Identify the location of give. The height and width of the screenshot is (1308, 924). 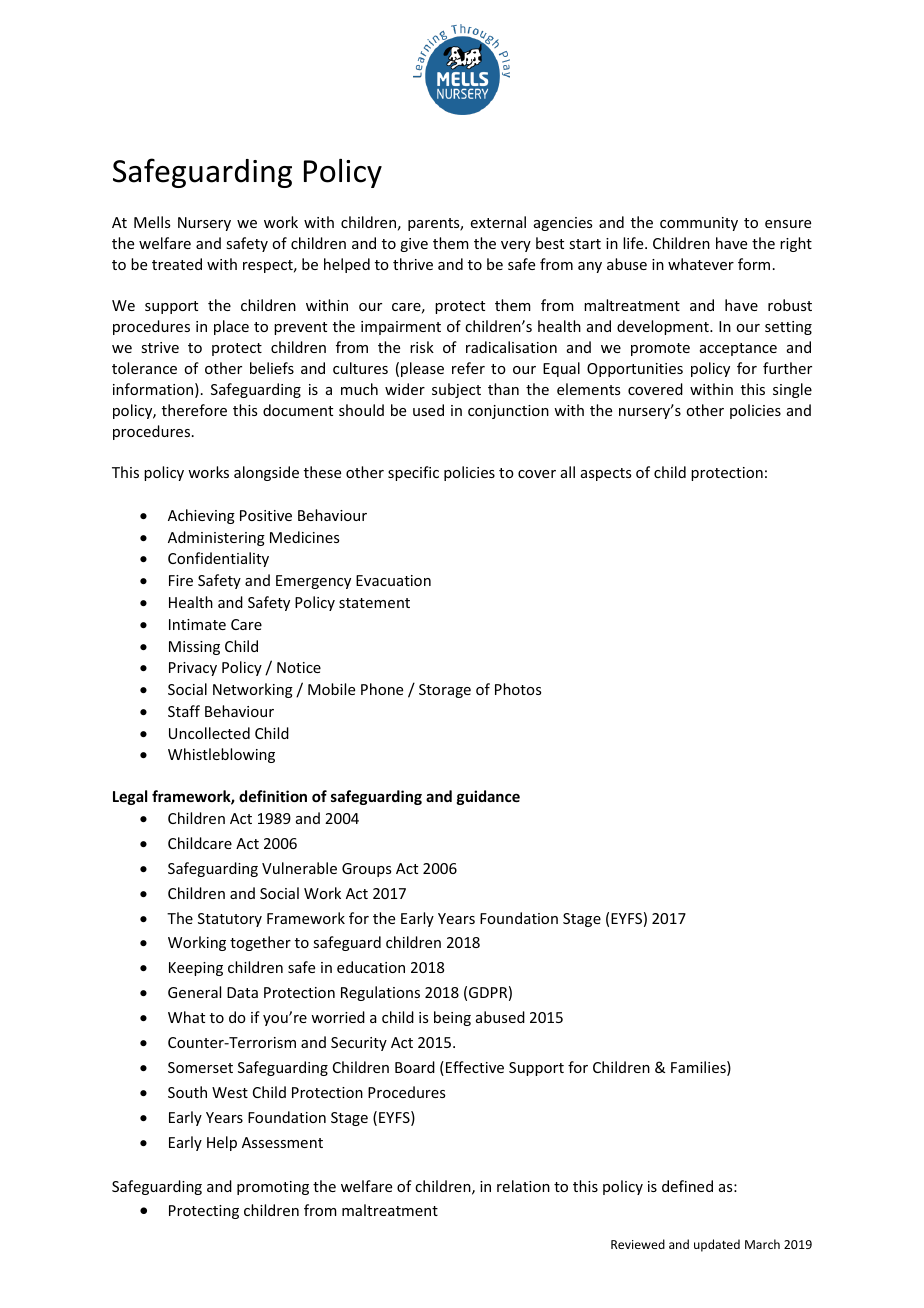
(414, 245).
